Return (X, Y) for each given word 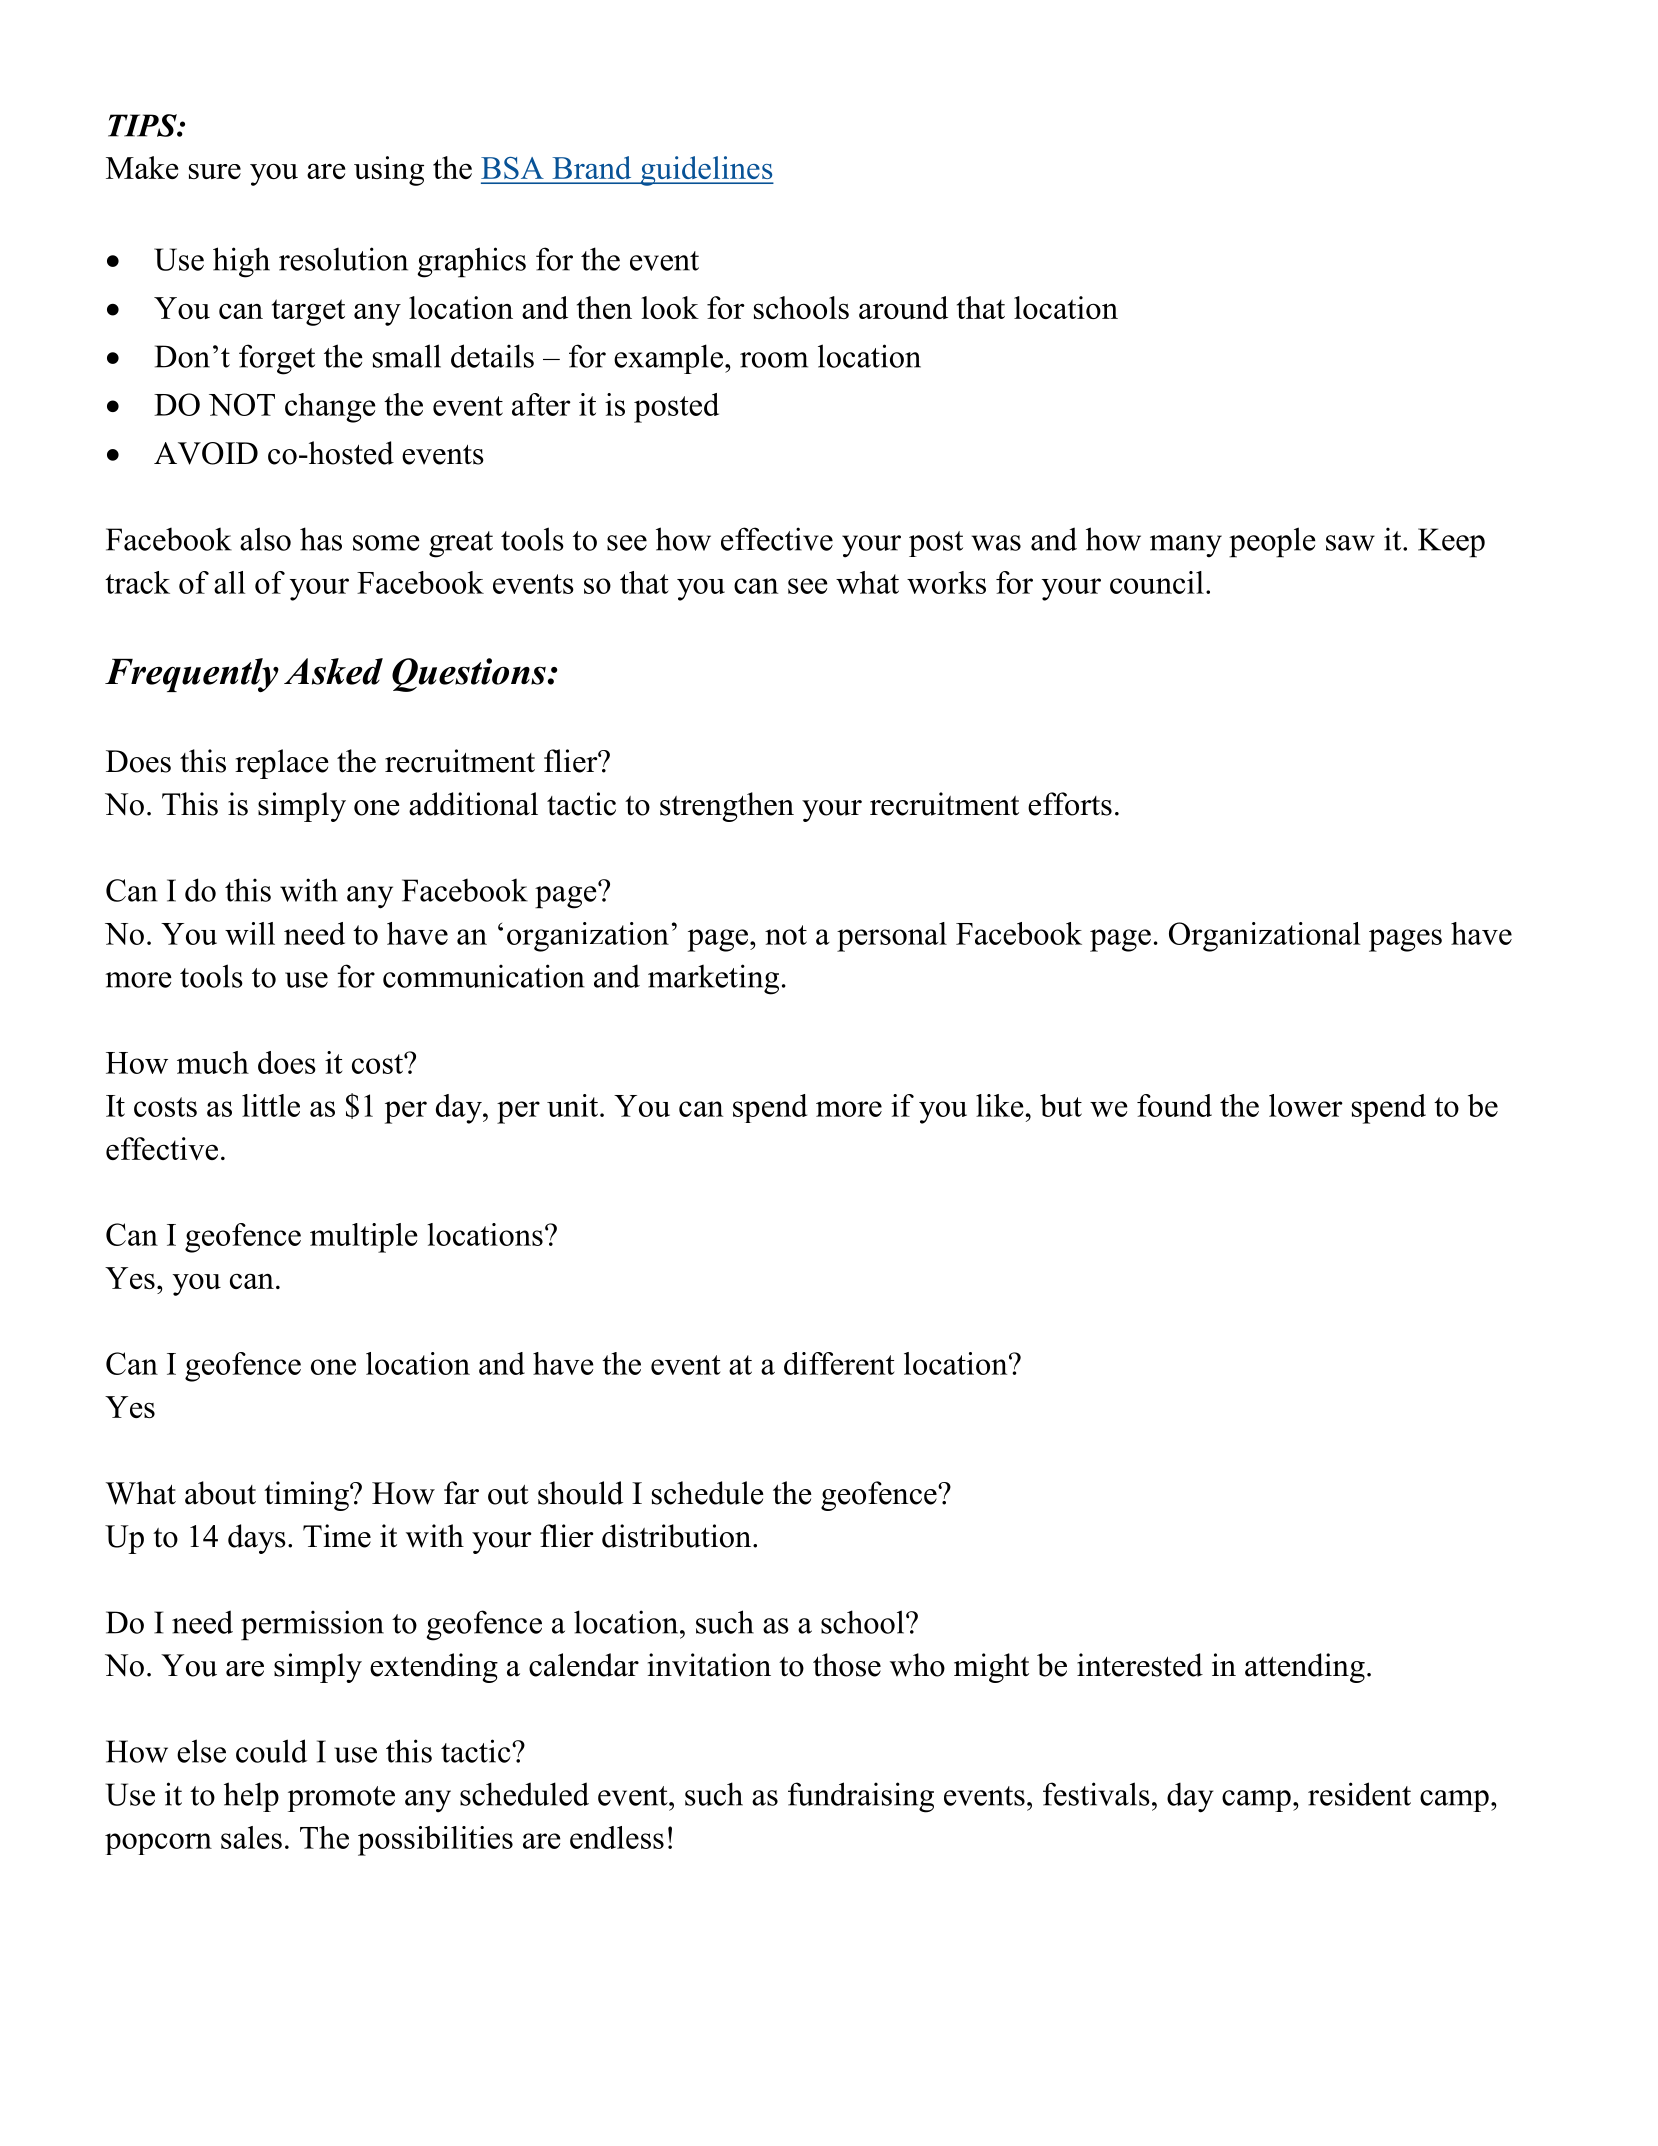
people (1272, 542)
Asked (333, 671)
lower (1306, 1105)
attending (1305, 1668)
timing (307, 1496)
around (903, 307)
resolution (343, 259)
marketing (713, 979)
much (213, 1062)
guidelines (706, 171)
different (839, 1363)
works (946, 582)
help (251, 1797)
